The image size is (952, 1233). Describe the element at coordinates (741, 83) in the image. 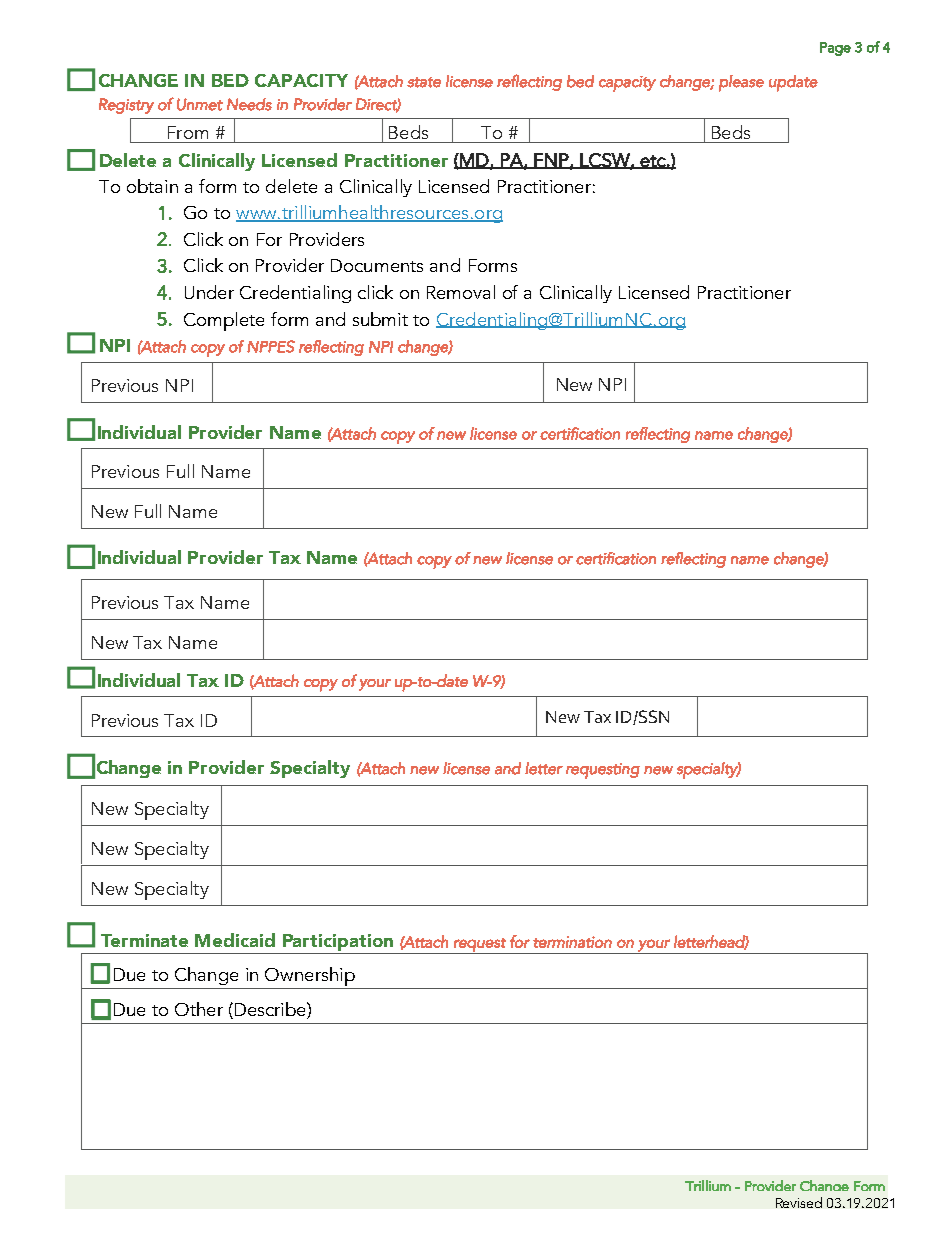

I see `please` at that location.
